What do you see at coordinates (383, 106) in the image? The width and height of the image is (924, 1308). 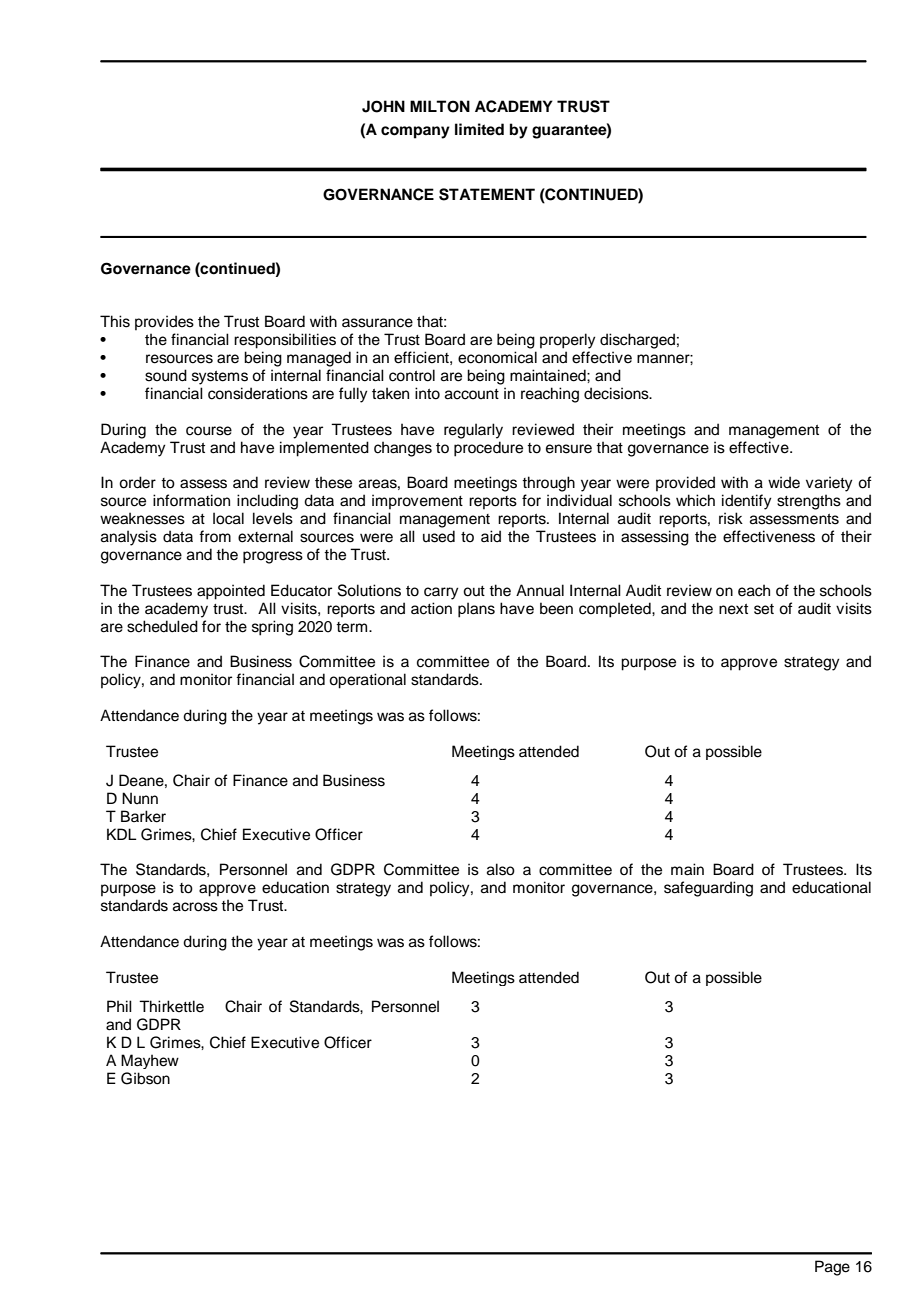 I see `JOHN` at bounding box center [383, 106].
